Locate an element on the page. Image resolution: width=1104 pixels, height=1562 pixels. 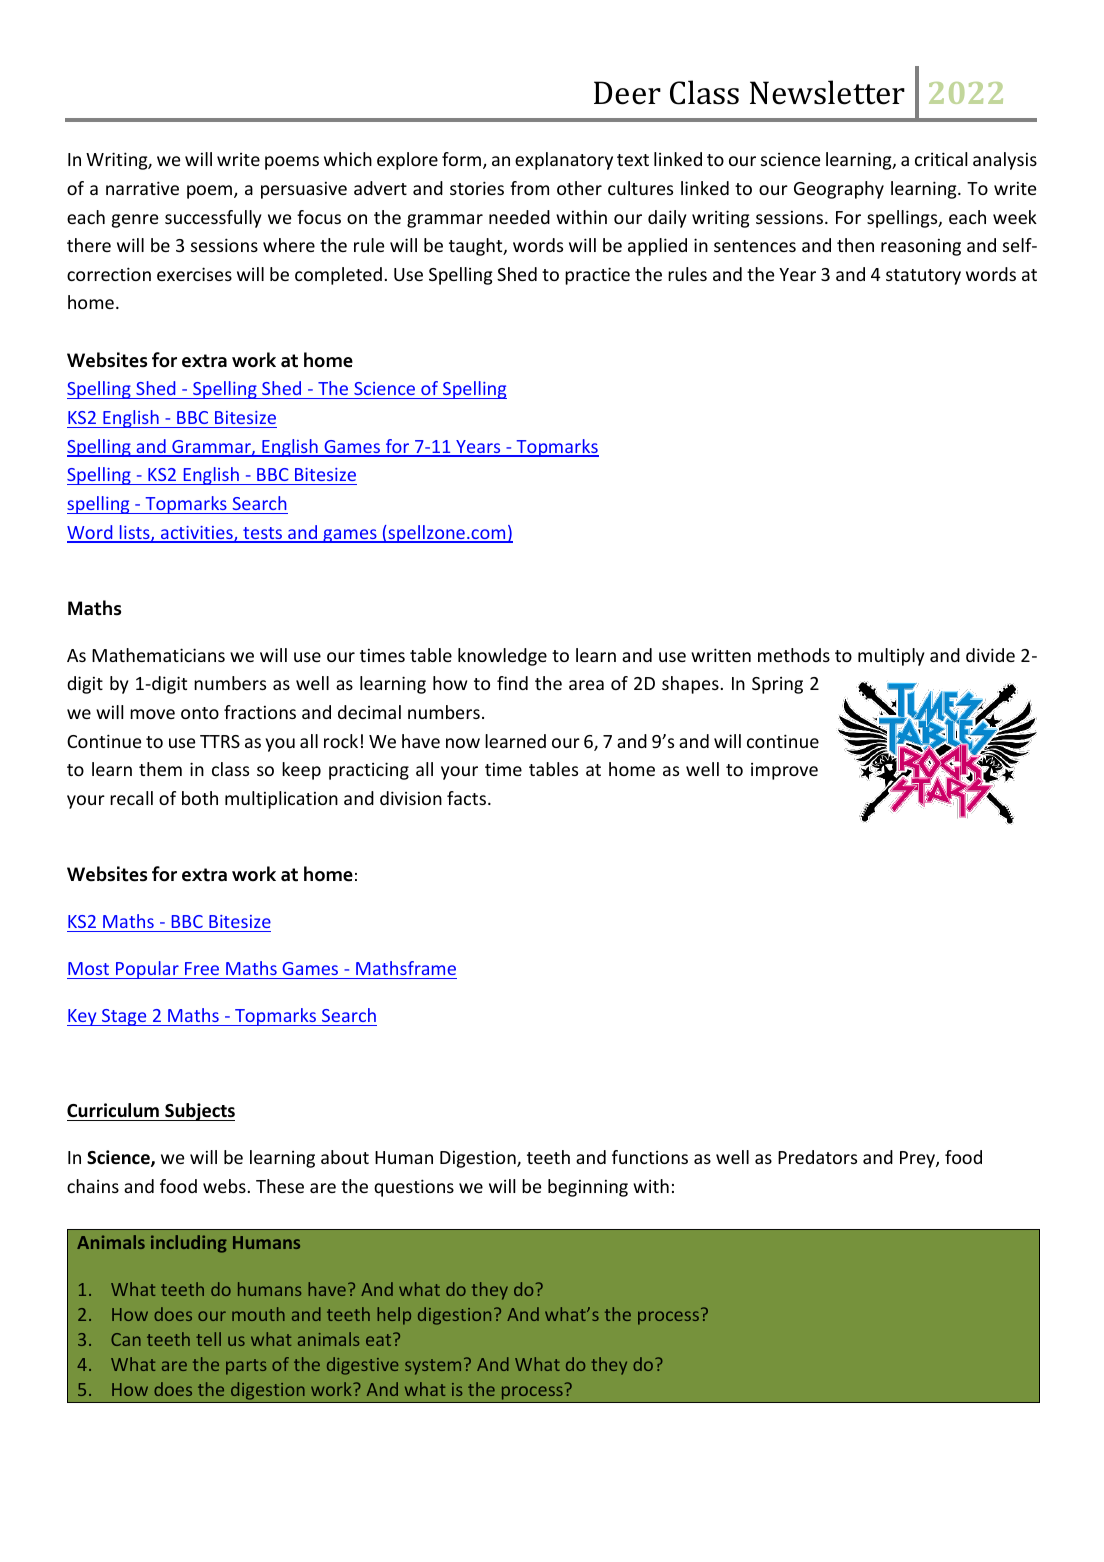
explanatory is located at coordinates (564, 161).
